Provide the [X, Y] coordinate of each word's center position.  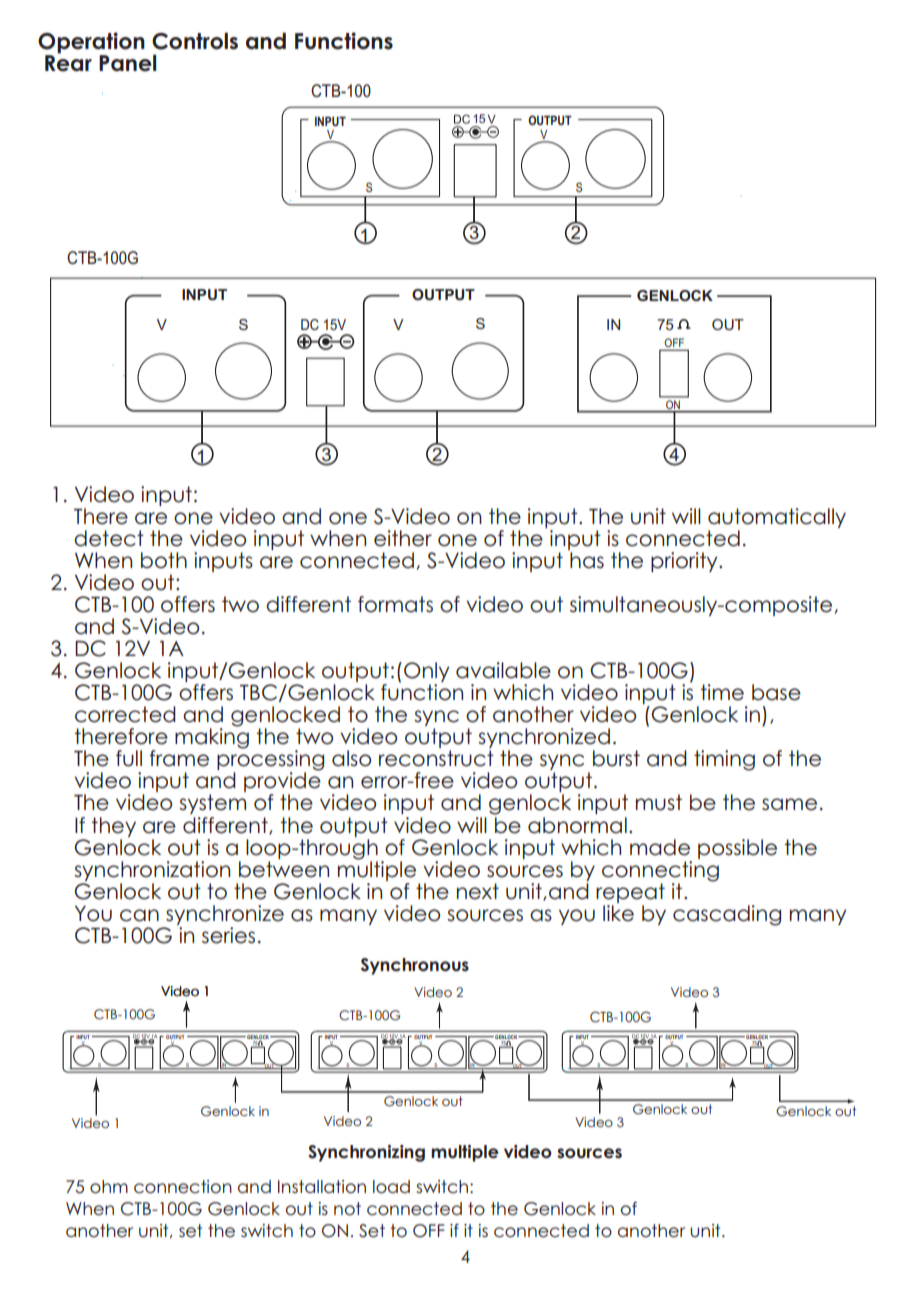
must [659, 802]
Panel [127, 63]
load [391, 1187]
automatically [777, 519]
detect [109, 538]
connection [183, 1187]
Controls [195, 41]
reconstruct [436, 758]
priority [685, 562]
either [403, 538]
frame [179, 758]
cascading [727, 915]
